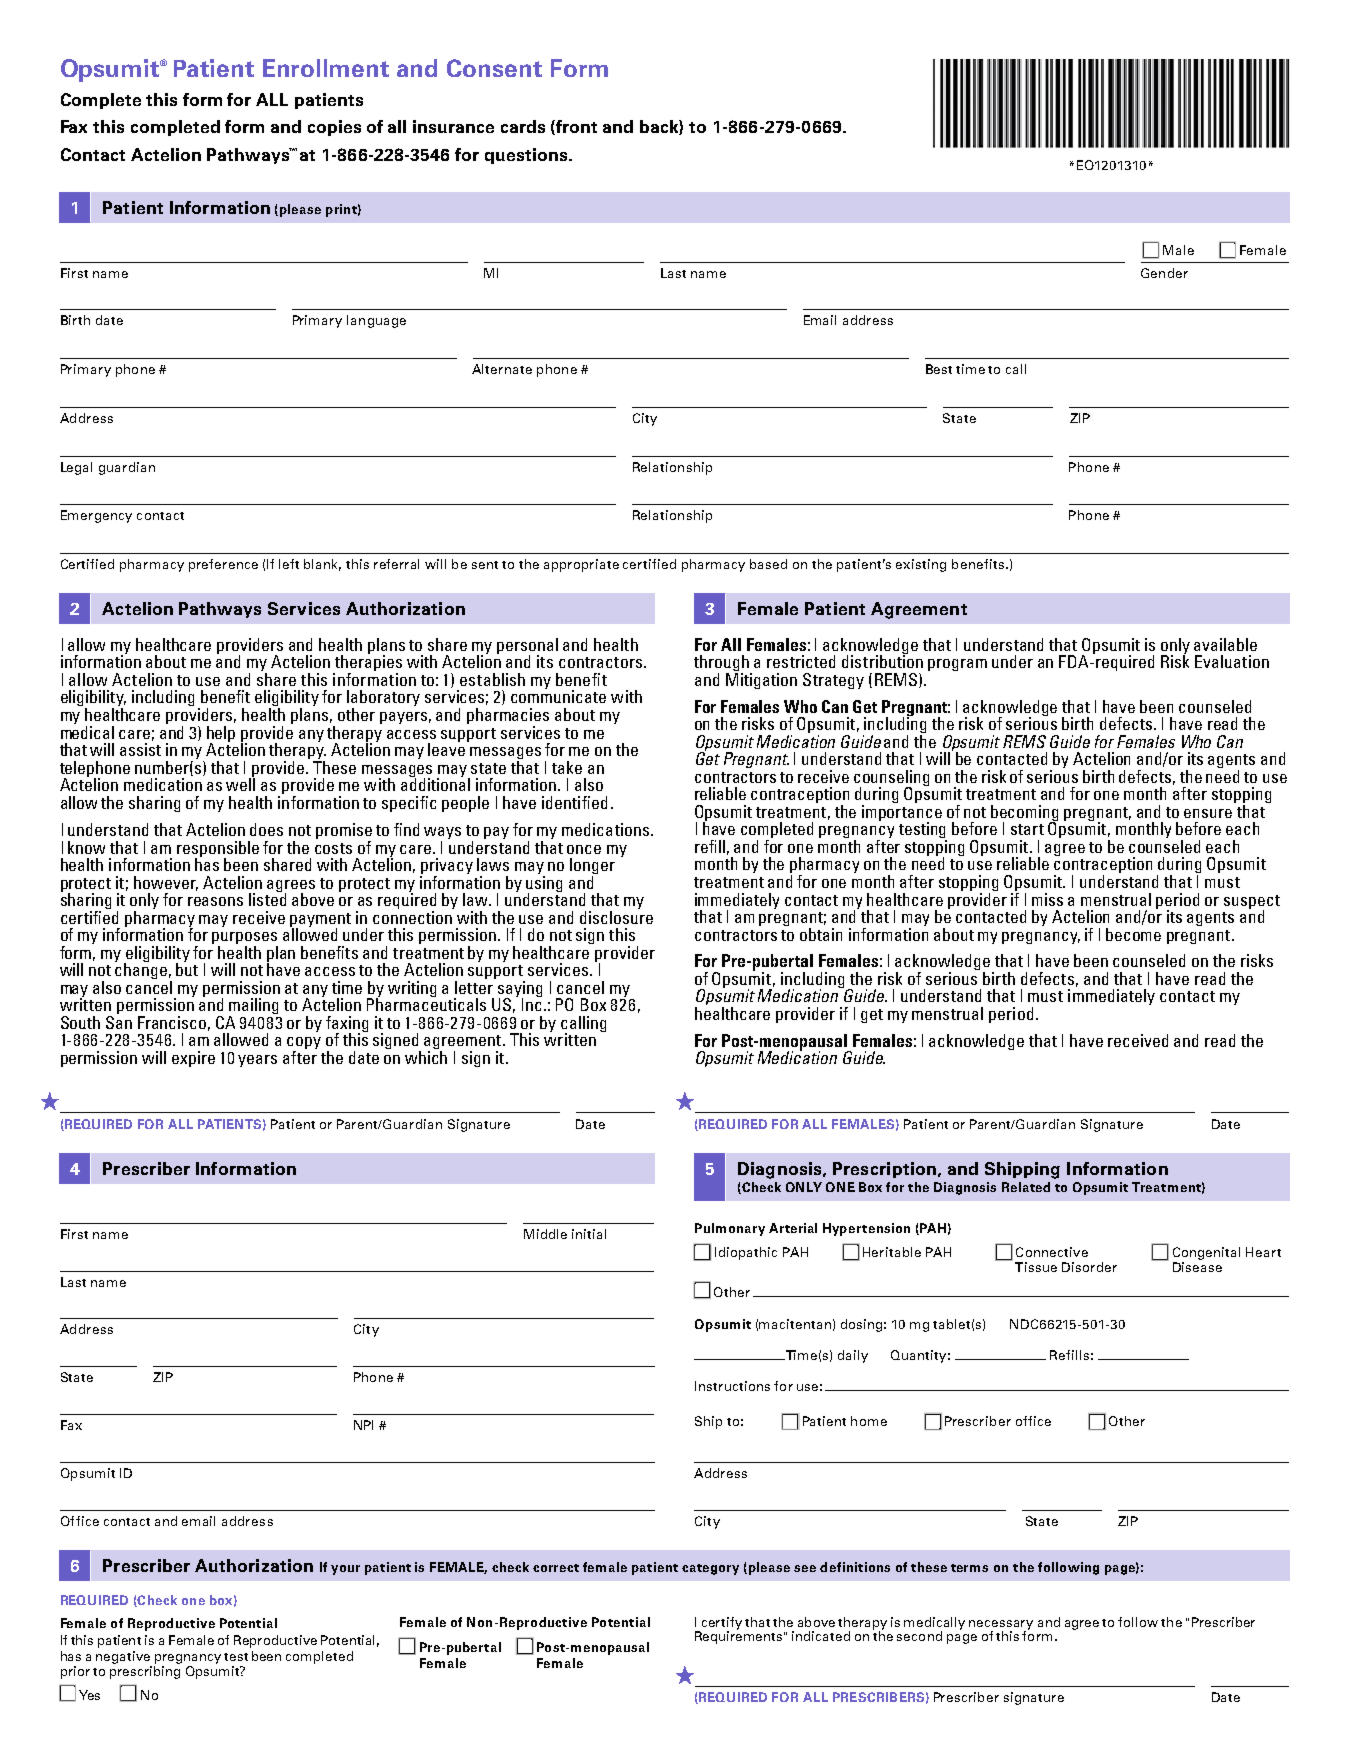 This screenshot has height=1746, width=1349. Describe the element at coordinates (334, 128) in the screenshot. I see `copies` at that location.
